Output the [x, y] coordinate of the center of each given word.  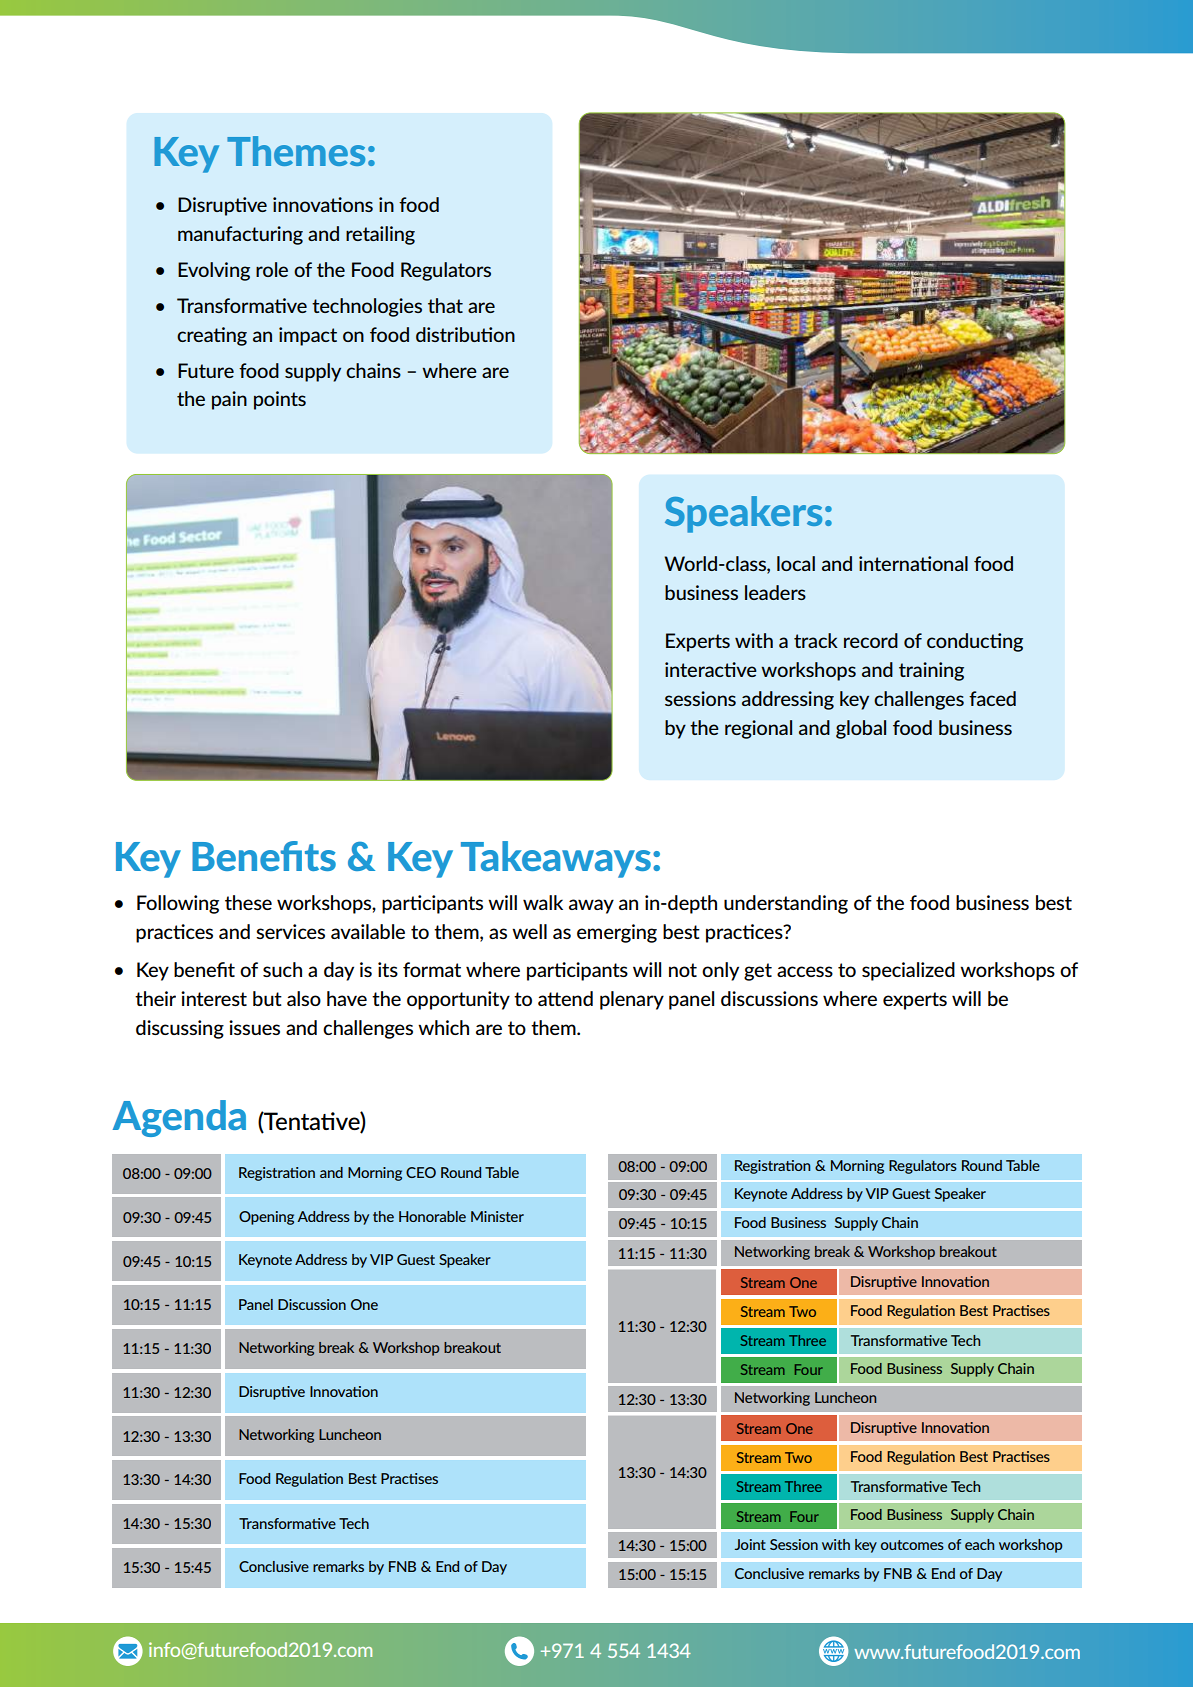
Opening [266, 1218]
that [445, 305]
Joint [750, 1544]
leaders [775, 592]
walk [543, 902]
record [871, 640]
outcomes [912, 1545]
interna [890, 563]
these [248, 902]
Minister [497, 1216]
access [805, 971]
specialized [908, 971]
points [280, 400]
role [272, 269]
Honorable [432, 1216]
